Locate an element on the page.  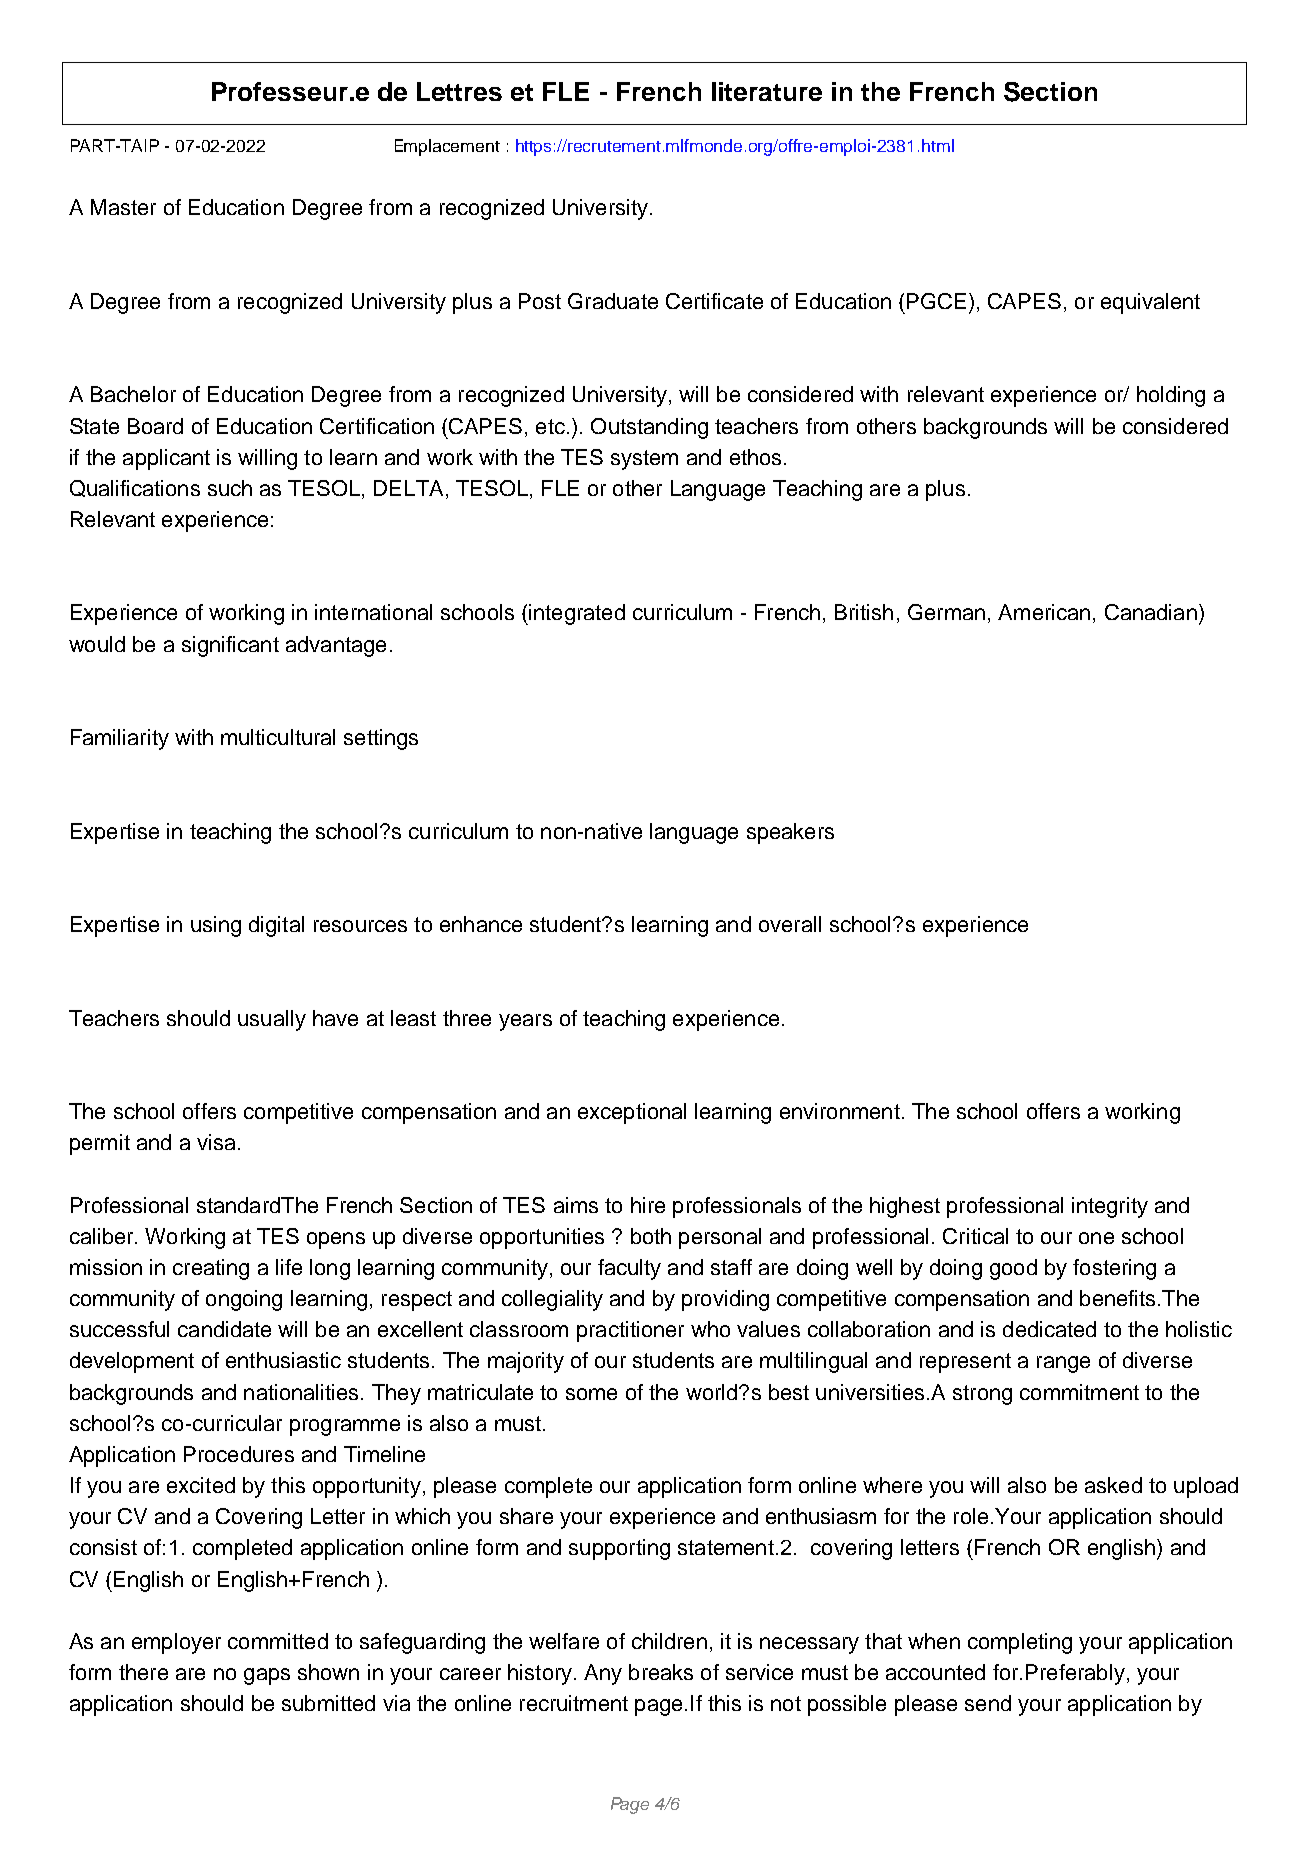
literature is located at coordinates (767, 91).
